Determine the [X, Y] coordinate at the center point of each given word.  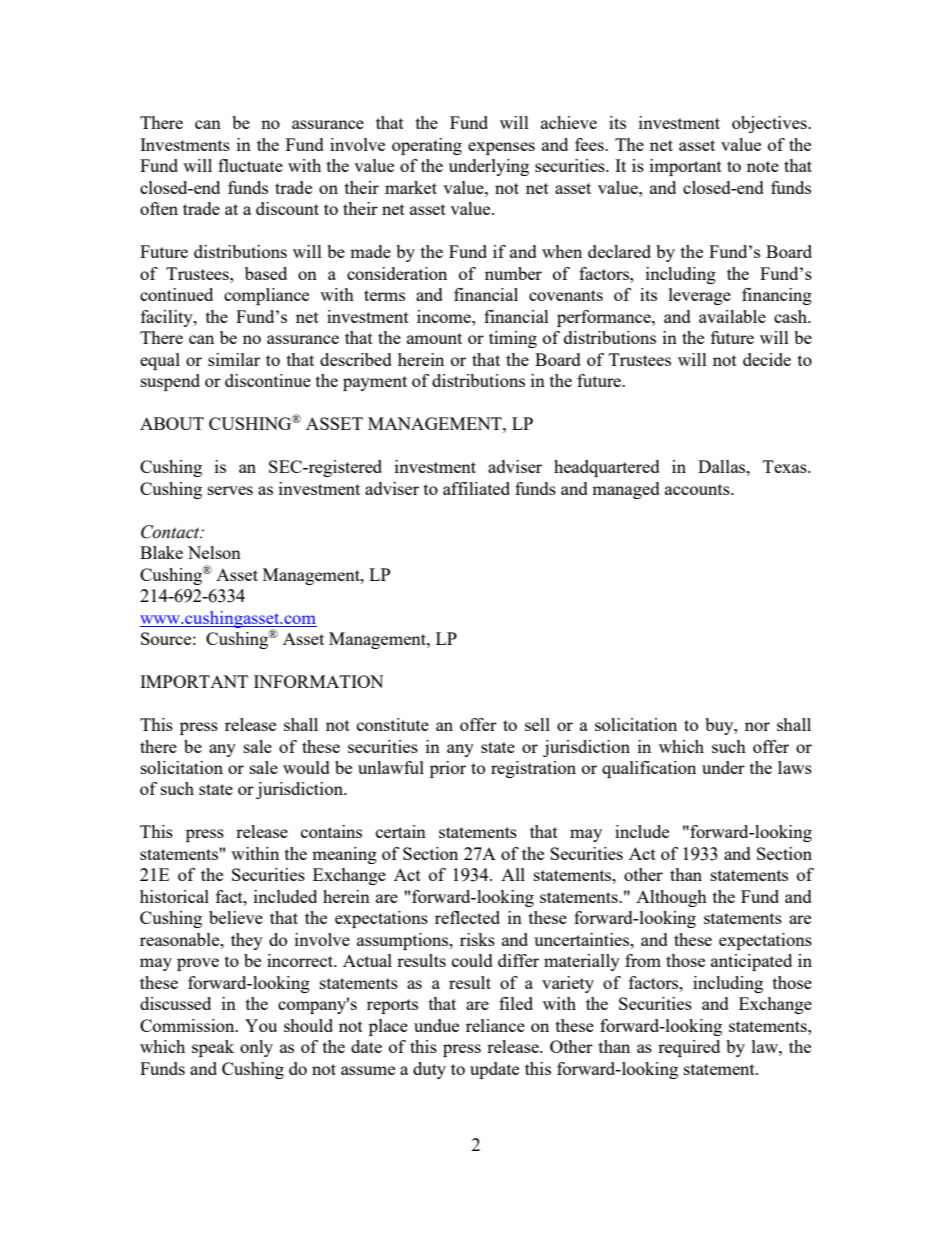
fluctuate [250, 165]
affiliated [476, 488]
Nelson [214, 552]
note [763, 166]
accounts [698, 489]
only [256, 1048]
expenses [501, 148]
